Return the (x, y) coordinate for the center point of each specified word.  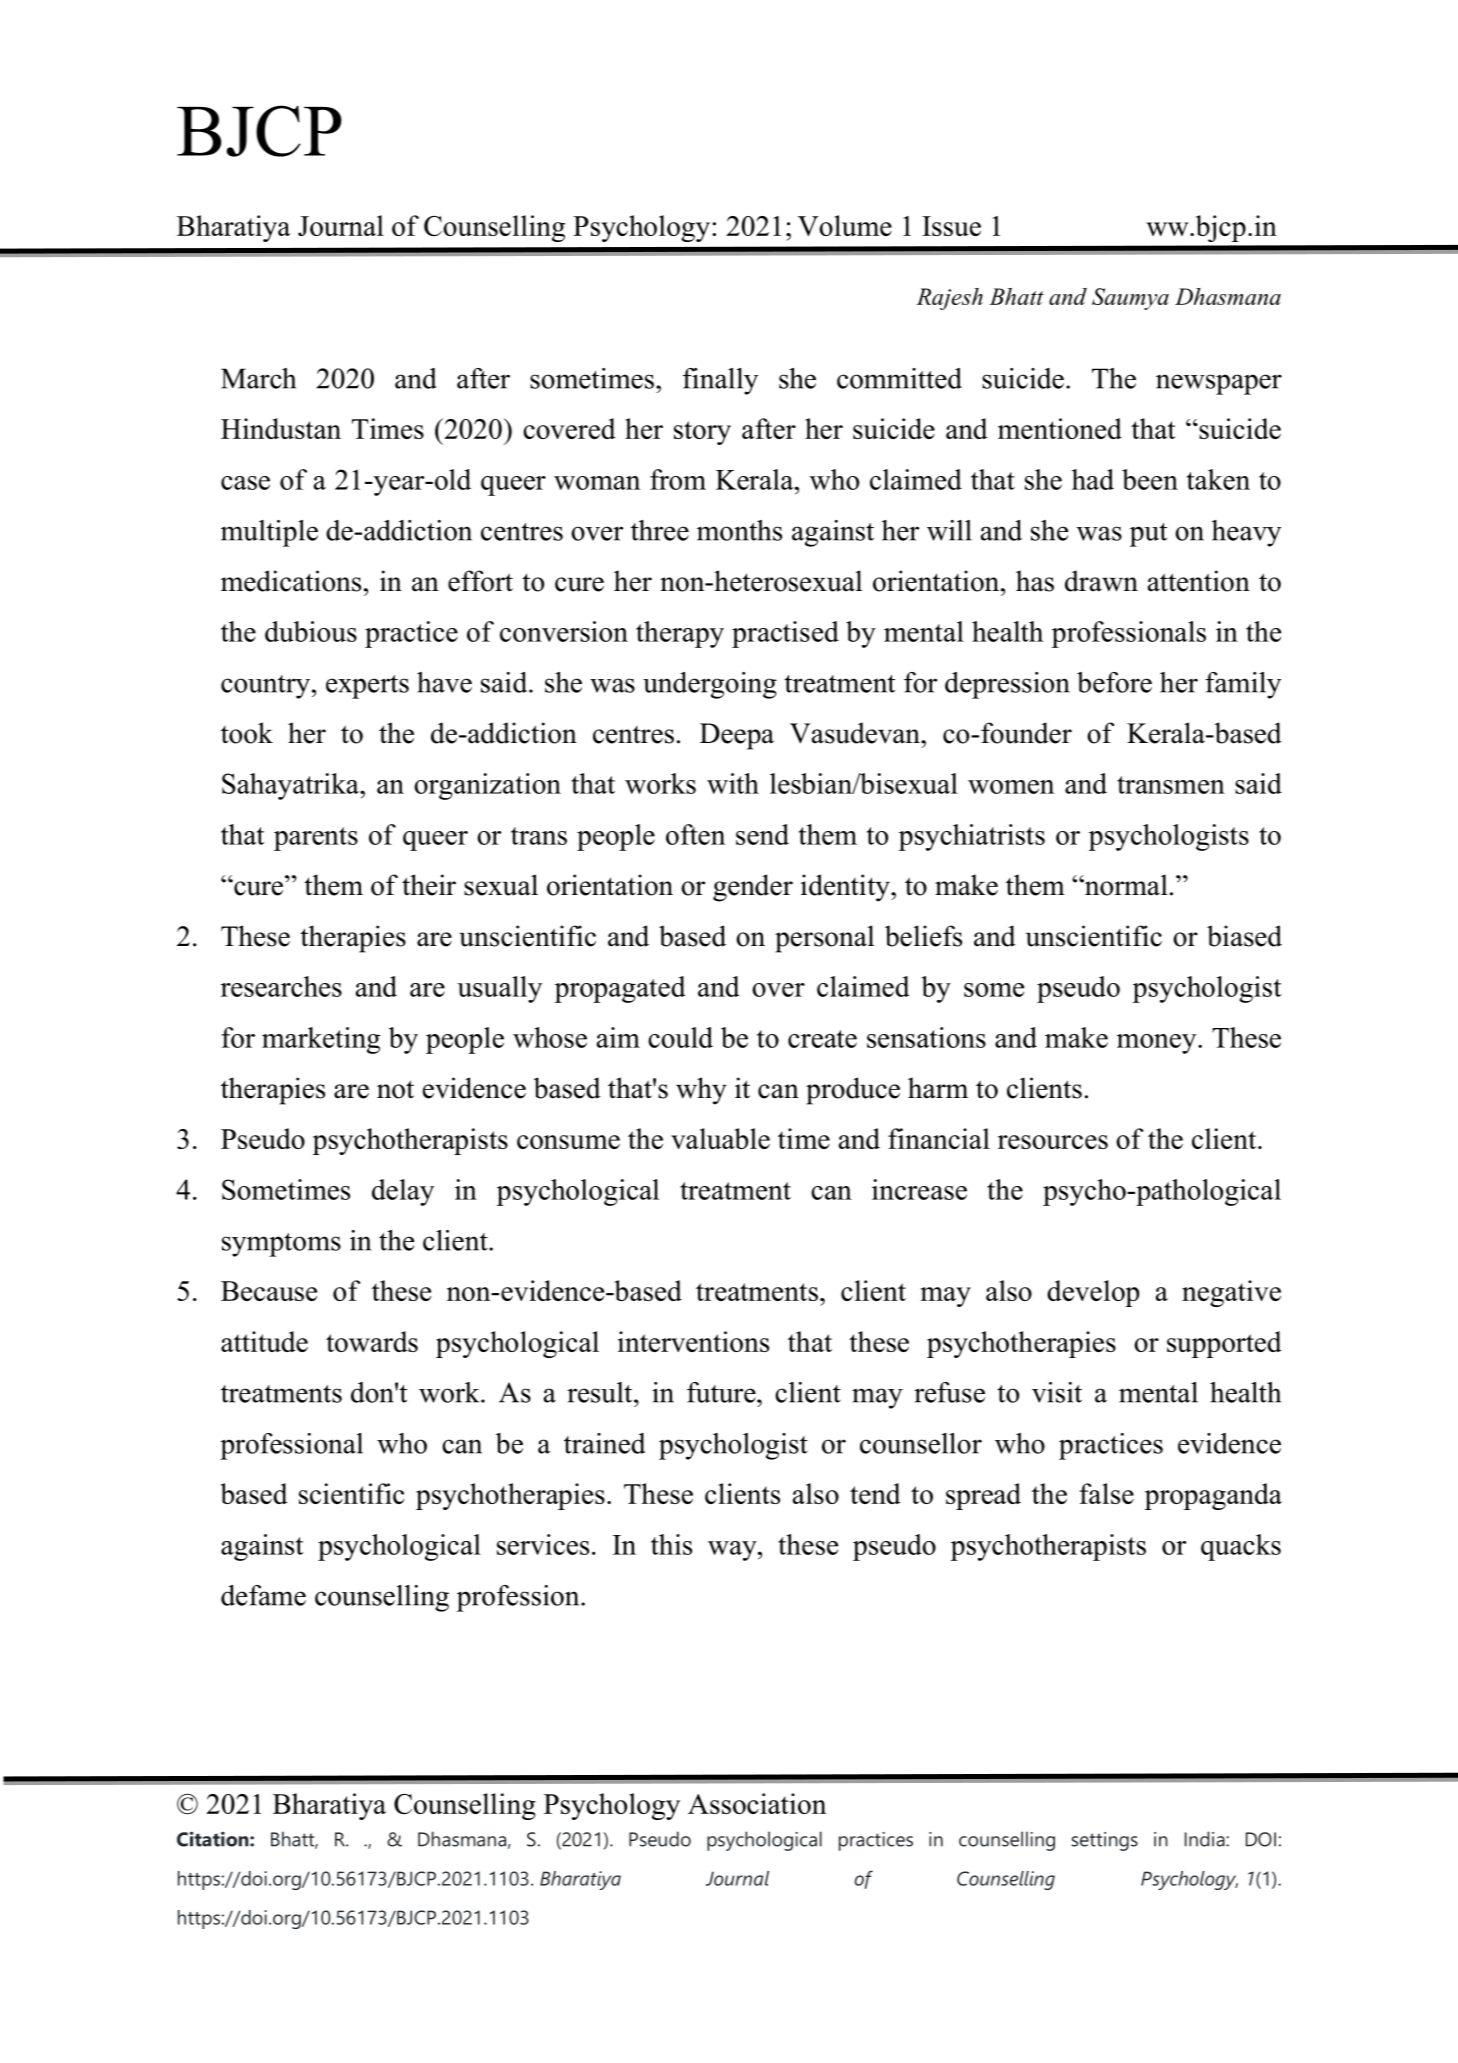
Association (757, 1803)
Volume (845, 225)
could (680, 1037)
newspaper (1219, 384)
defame (263, 1595)
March (258, 378)
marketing (321, 1040)
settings (1104, 1841)
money (1158, 1044)
